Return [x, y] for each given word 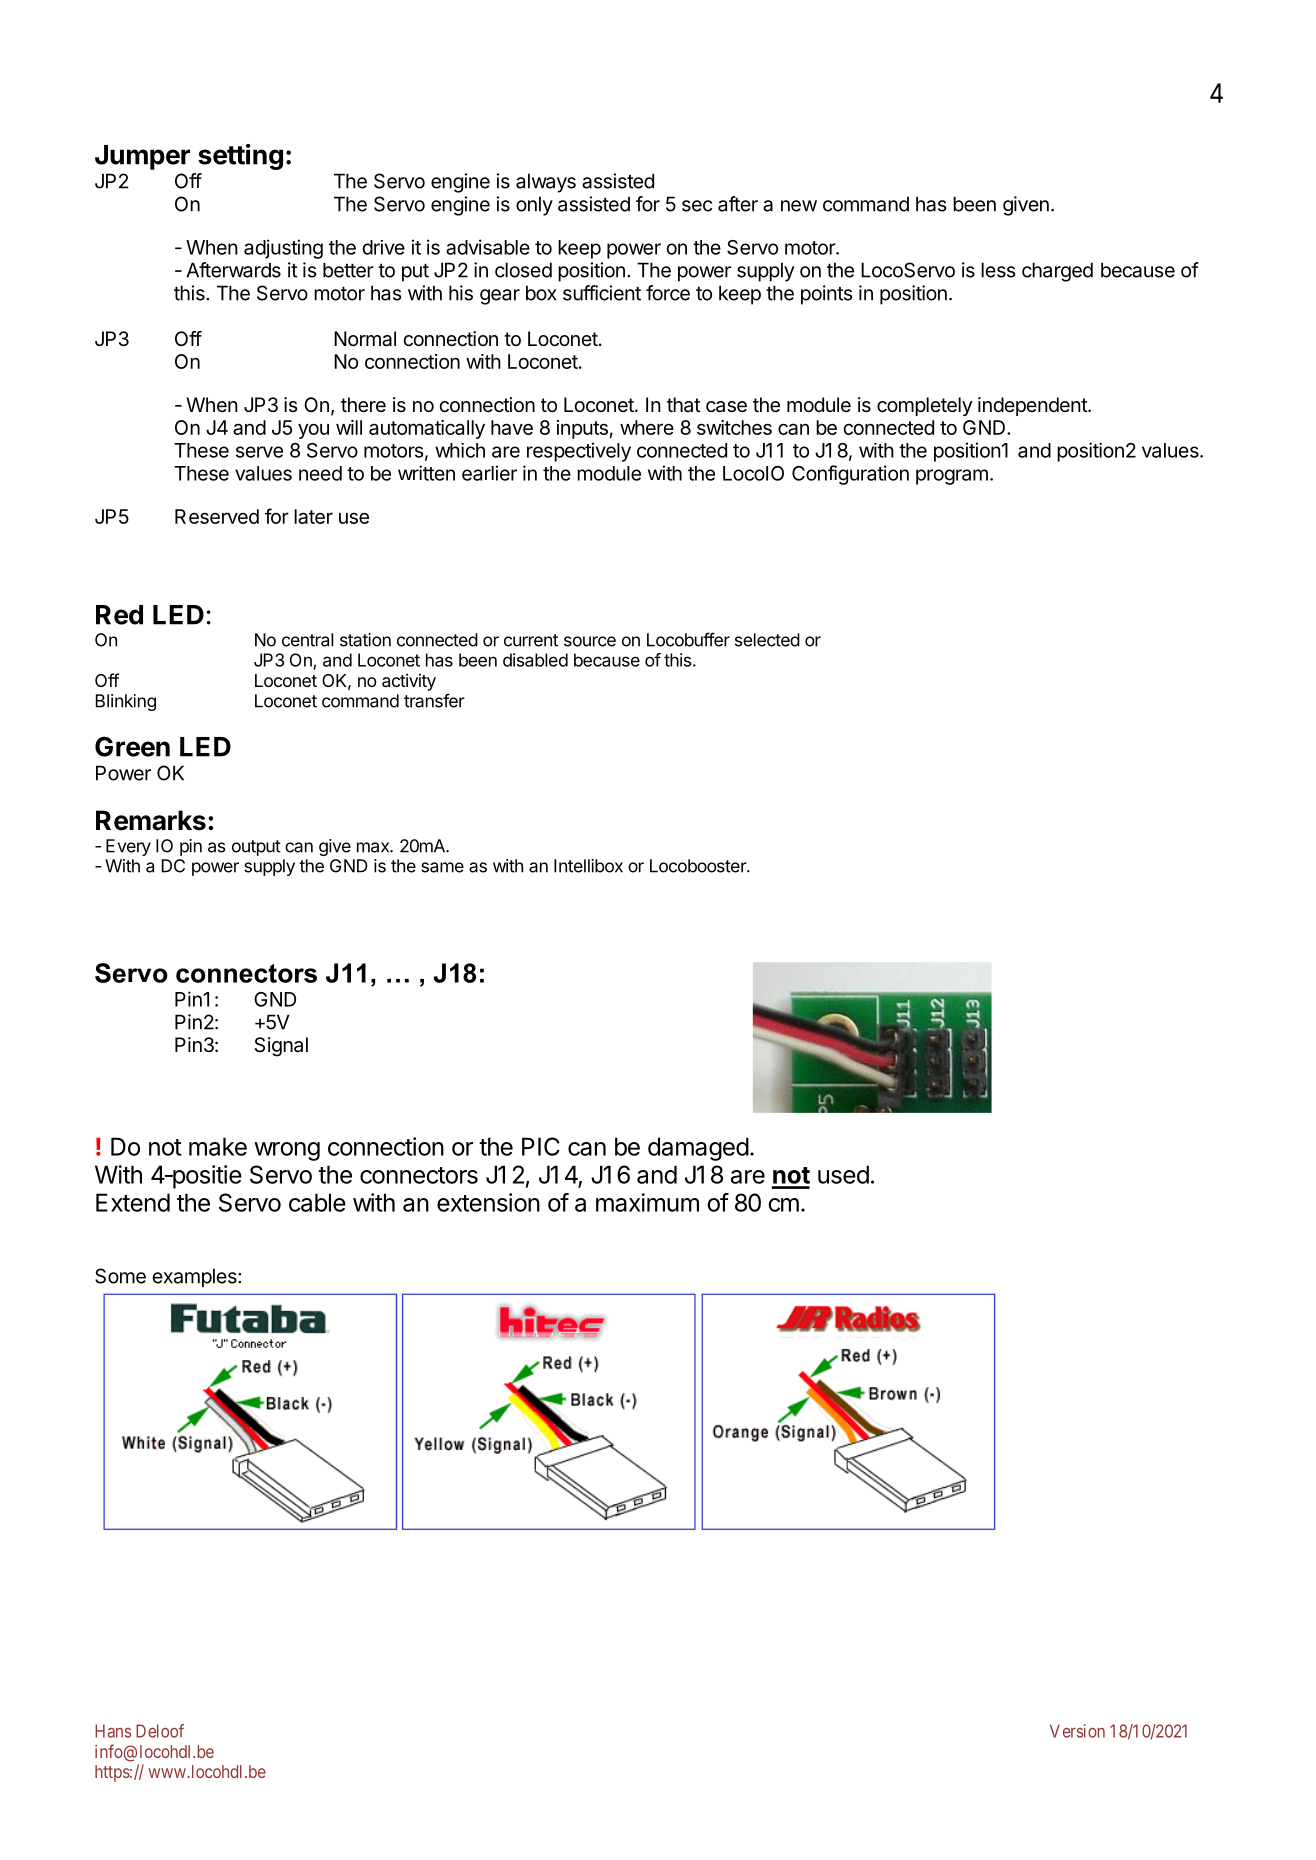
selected [767, 640]
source [590, 641]
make [218, 1146]
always [546, 183]
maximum [647, 1202]
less [998, 270]
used [843, 1174]
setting [240, 157]
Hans [113, 1731]
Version [1077, 1731]
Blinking [126, 702]
